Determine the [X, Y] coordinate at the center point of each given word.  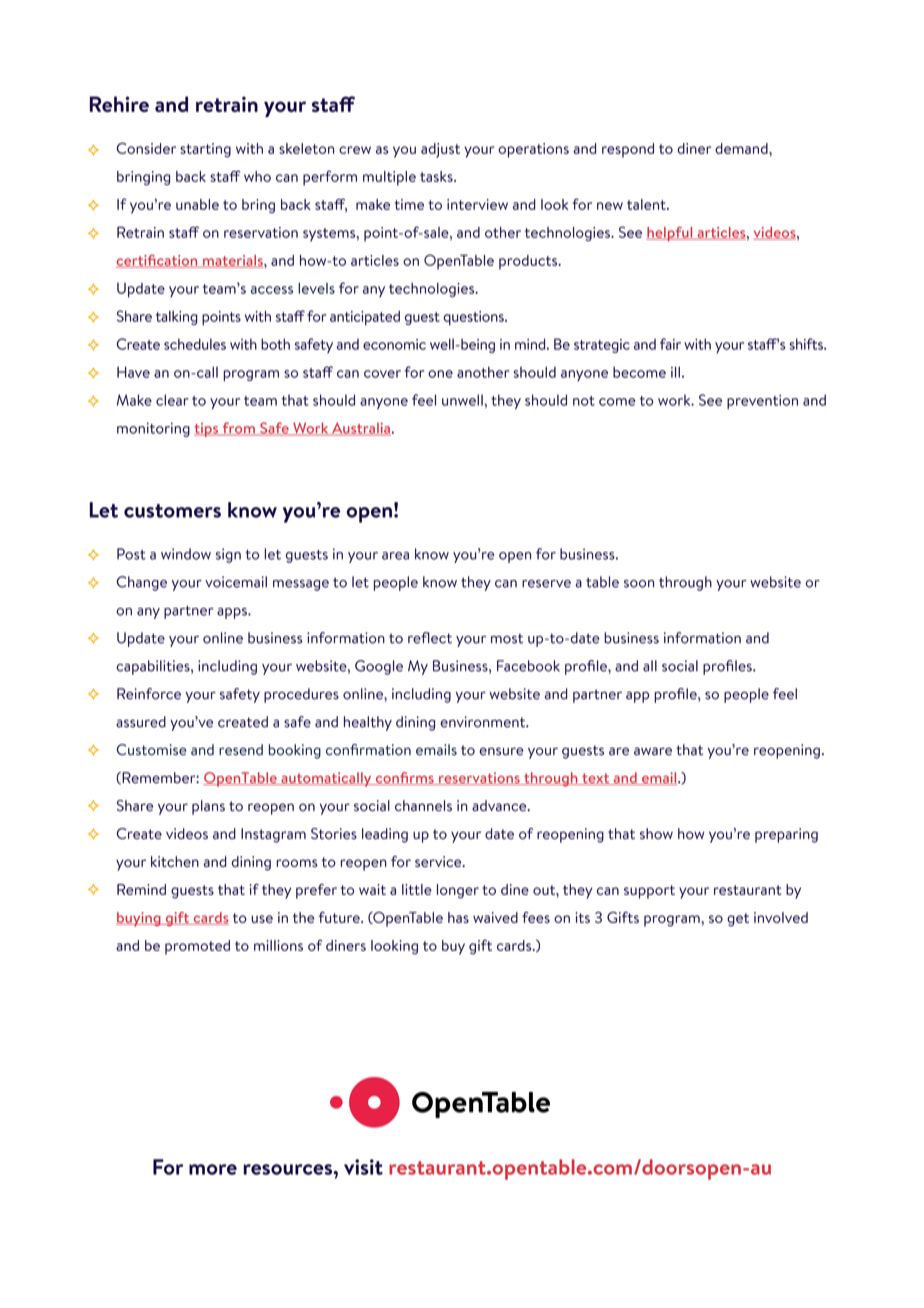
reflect [430, 638]
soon [639, 584]
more [213, 1169]
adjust [440, 150]
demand [742, 148]
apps [233, 613]
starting [205, 150]
